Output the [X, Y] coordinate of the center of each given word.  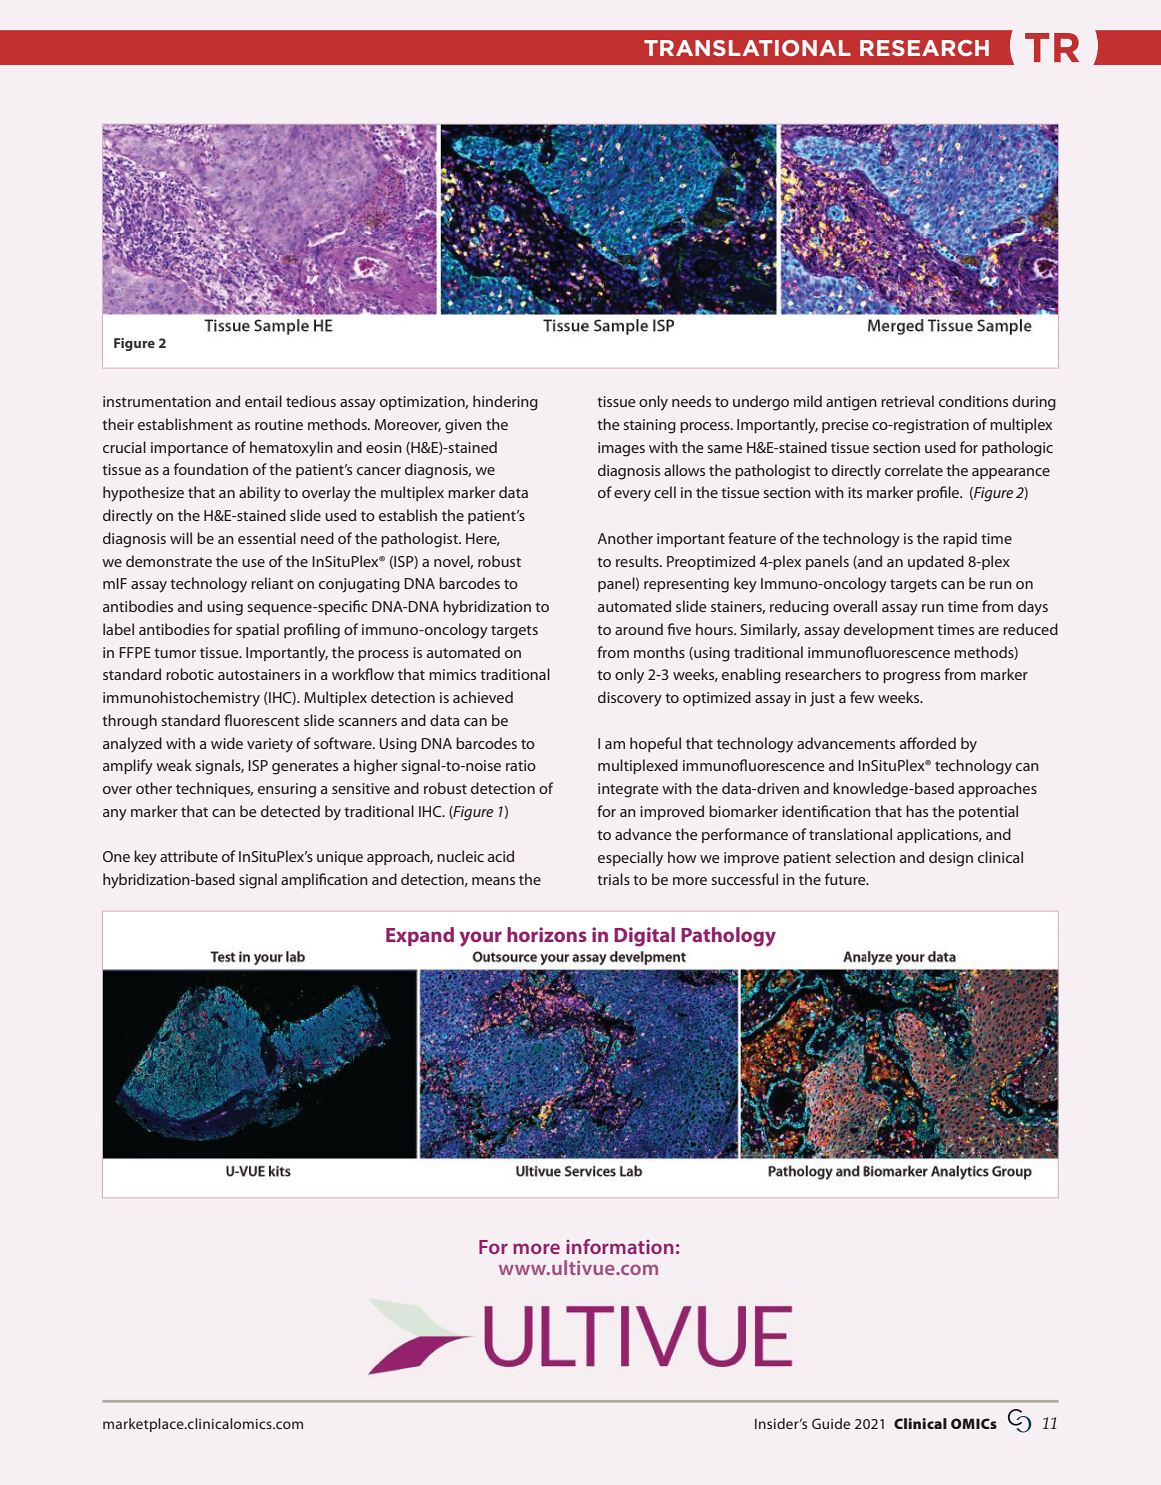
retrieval [907, 401]
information [619, 1246]
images [621, 449]
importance [189, 449]
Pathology [728, 937]
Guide [831, 1423]
